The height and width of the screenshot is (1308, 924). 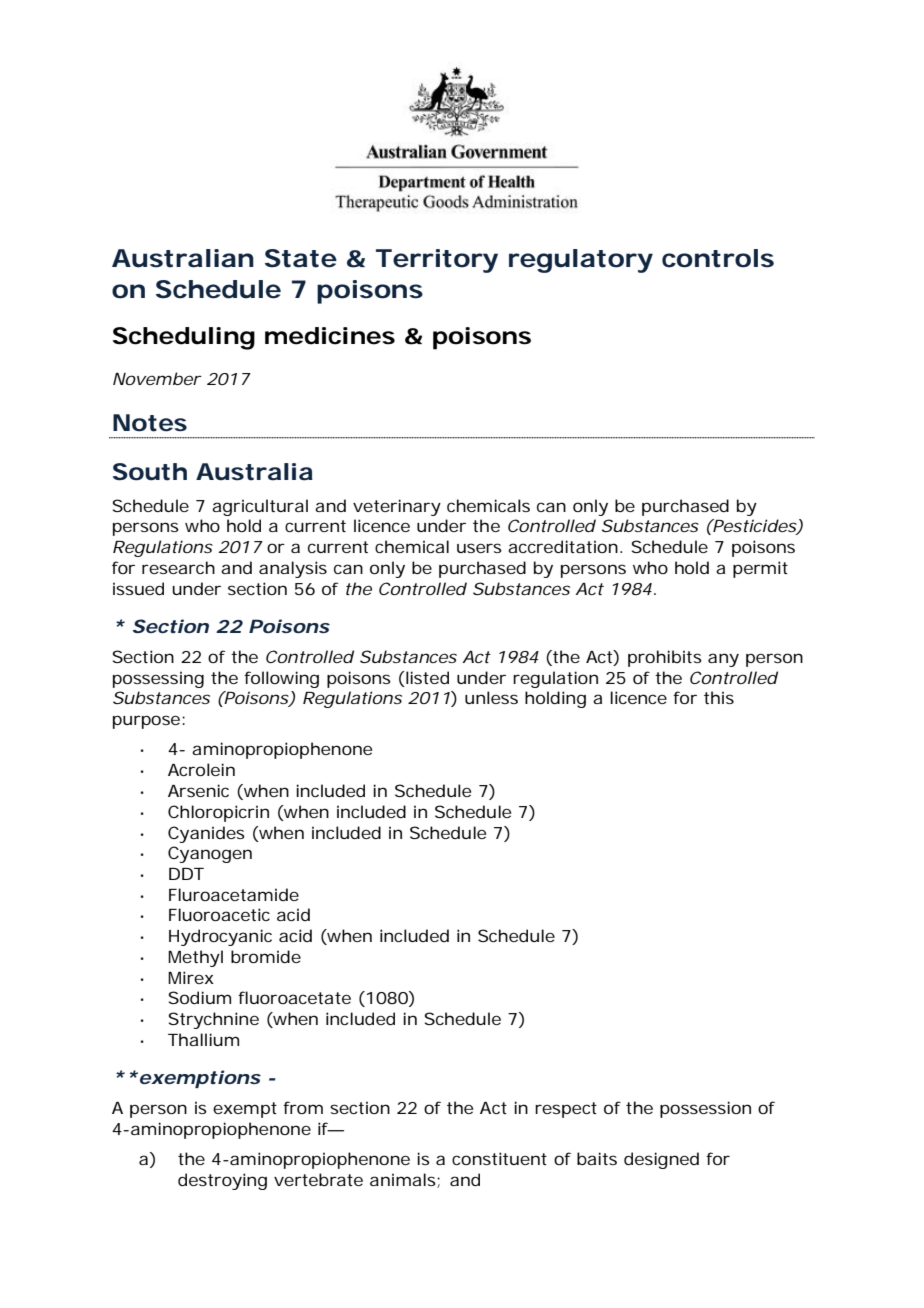 I want to click on unless, so click(x=491, y=697).
